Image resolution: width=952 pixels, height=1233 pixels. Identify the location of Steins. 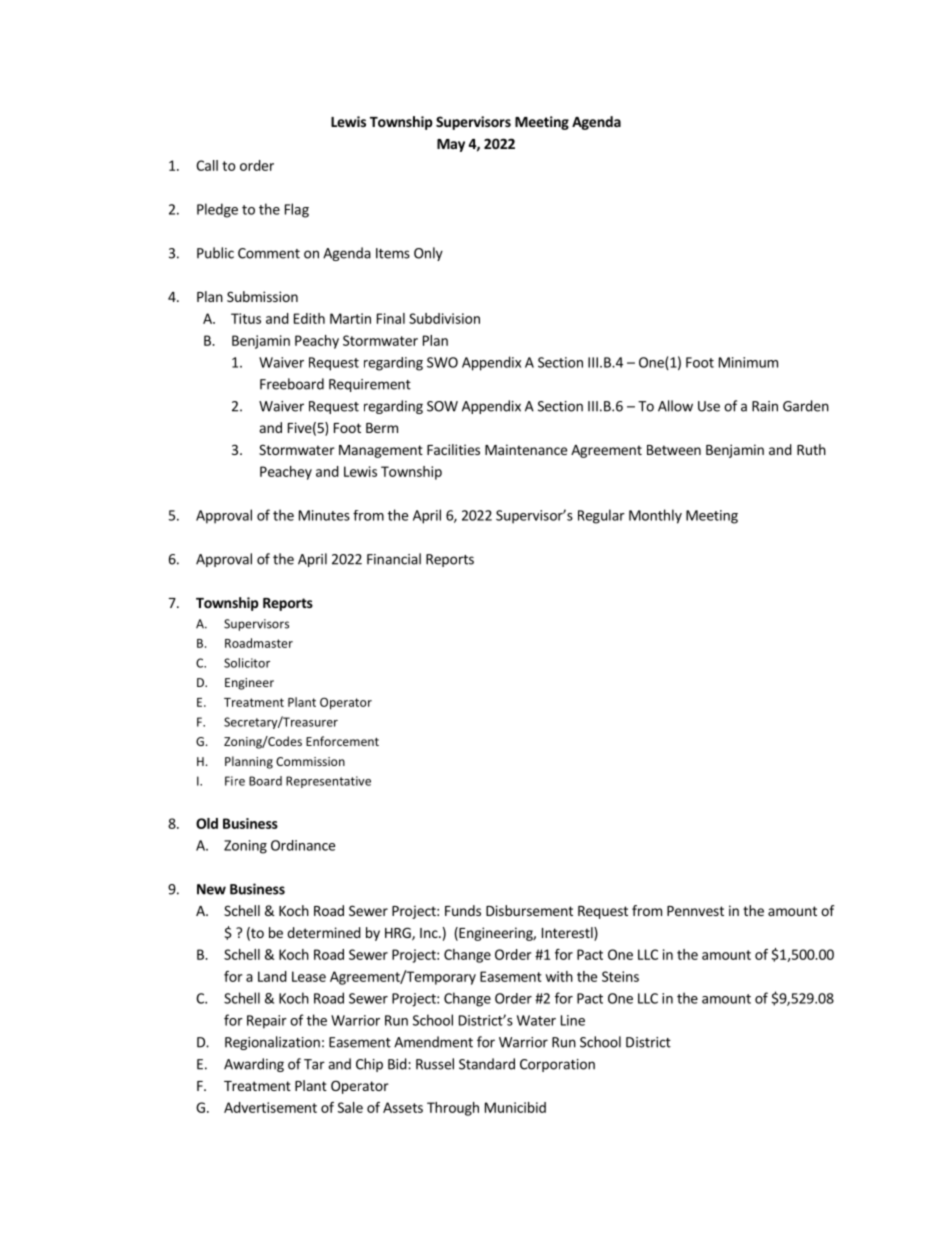
(620, 976).
